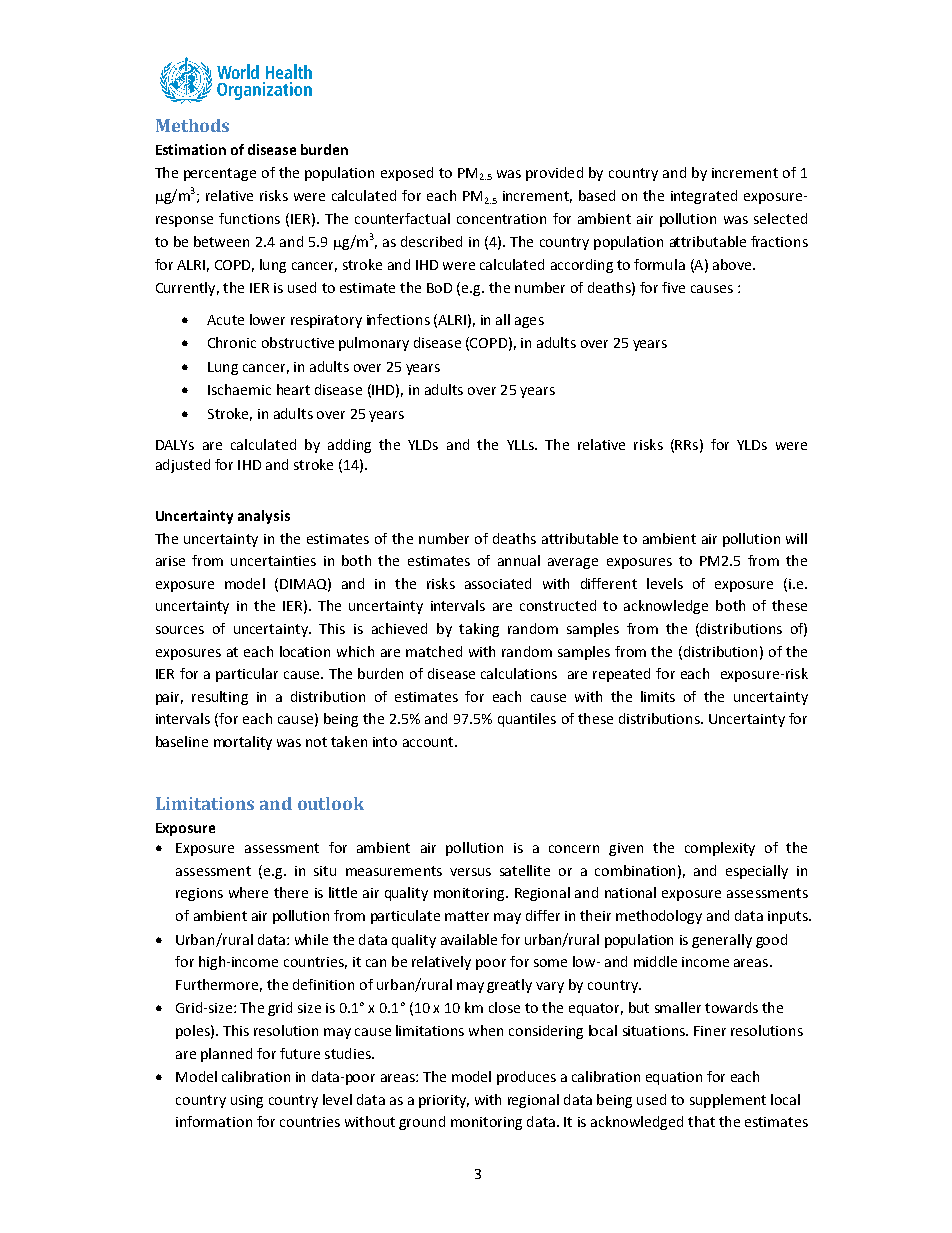  Describe the element at coordinates (704, 197) in the page. I see `integrated` at that location.
